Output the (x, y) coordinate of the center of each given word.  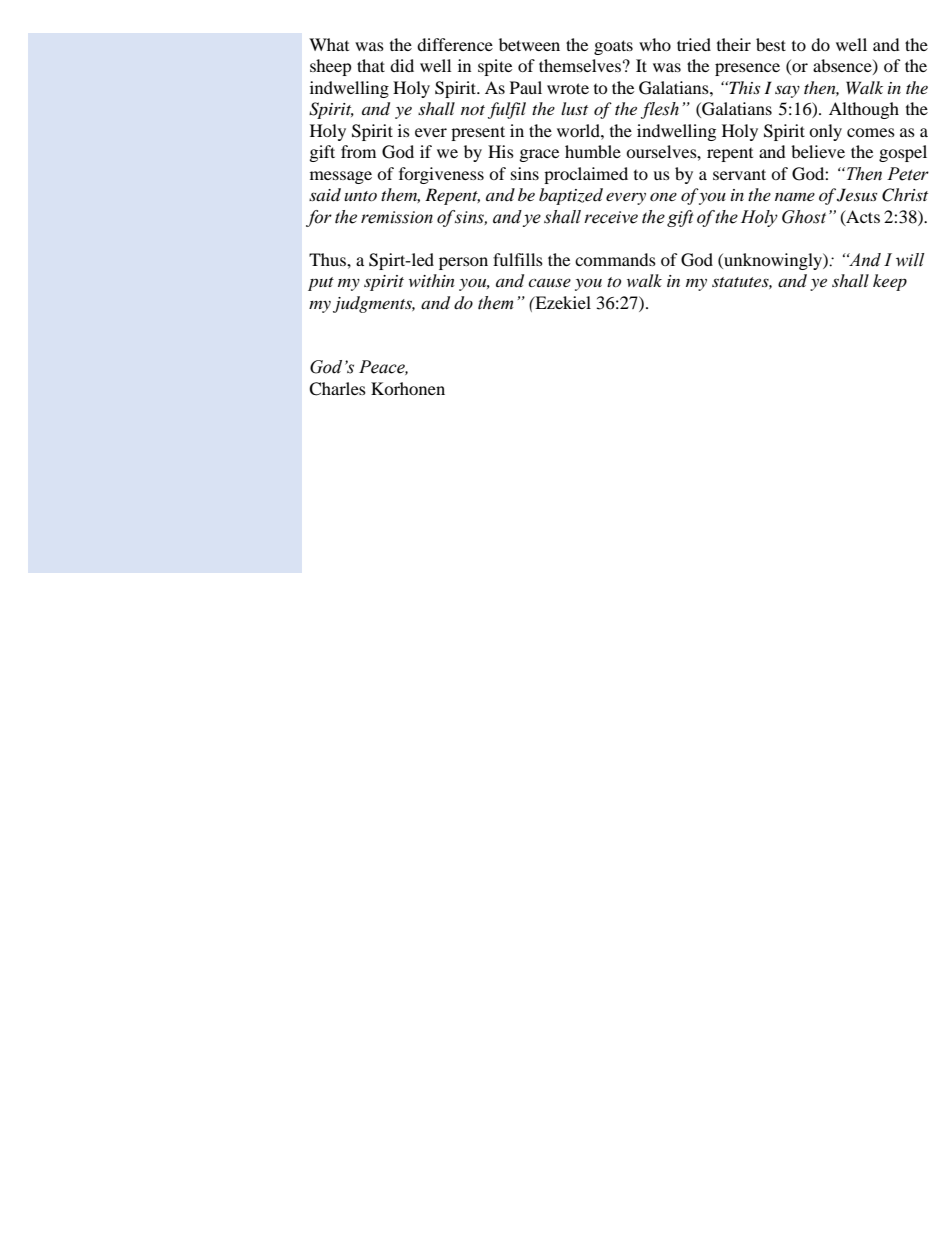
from (358, 151)
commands (615, 259)
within (432, 280)
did (402, 65)
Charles (337, 389)
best (771, 44)
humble (593, 151)
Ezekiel (562, 302)
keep (890, 282)
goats (613, 47)
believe (818, 151)
